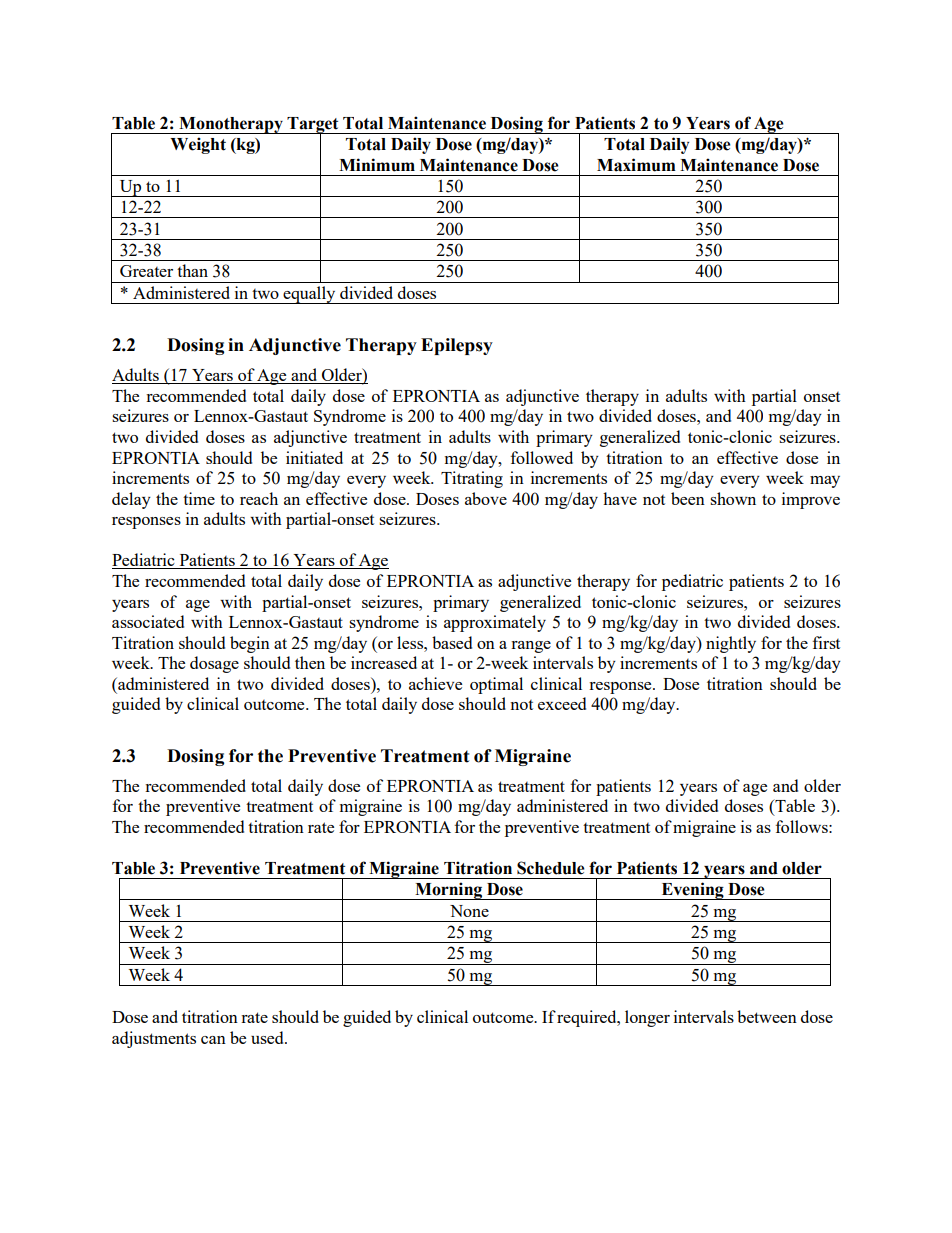 The height and width of the screenshot is (1233, 952). I want to click on Weight, so click(198, 145).
